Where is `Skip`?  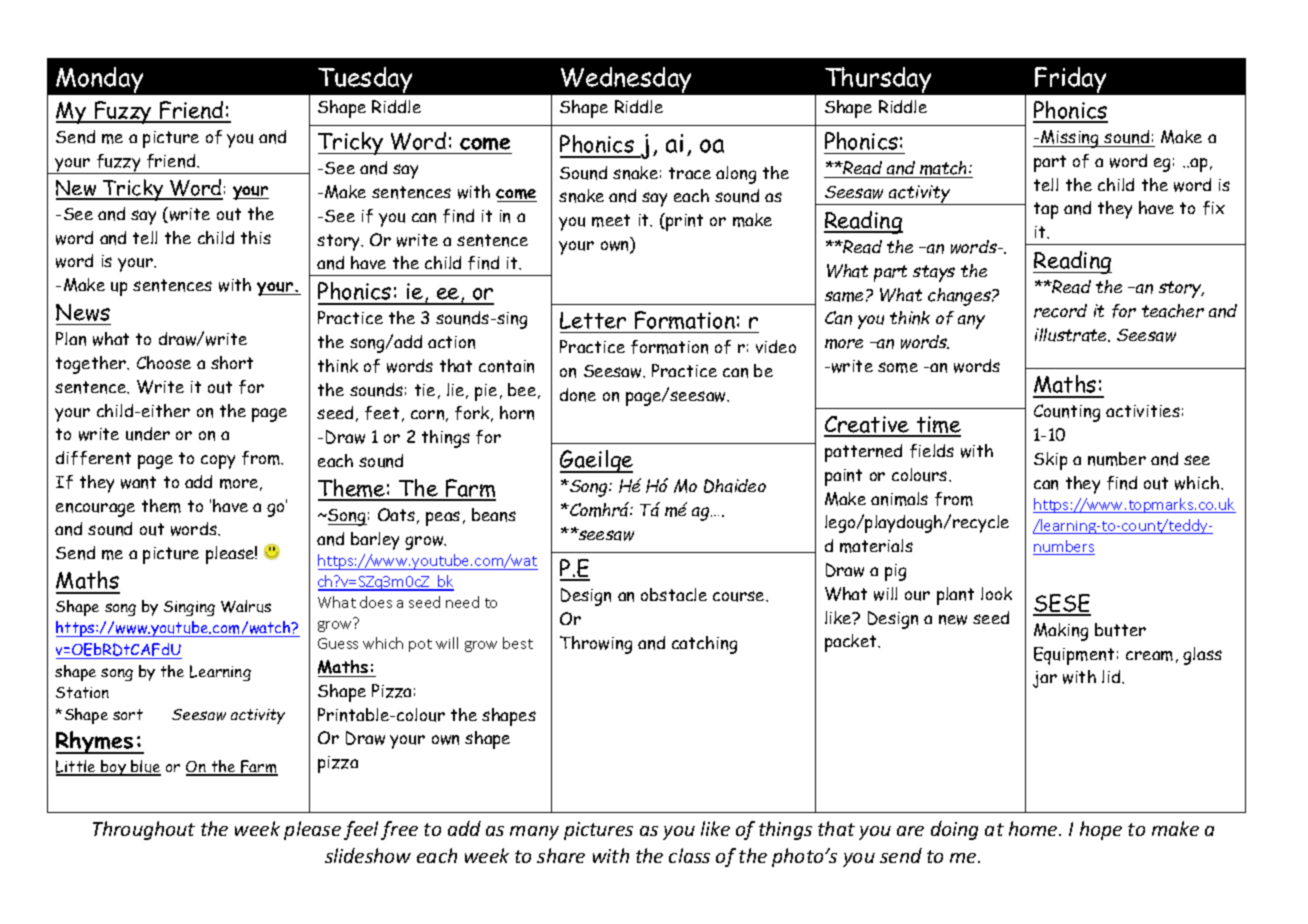 Skip is located at coordinates (1050, 461).
